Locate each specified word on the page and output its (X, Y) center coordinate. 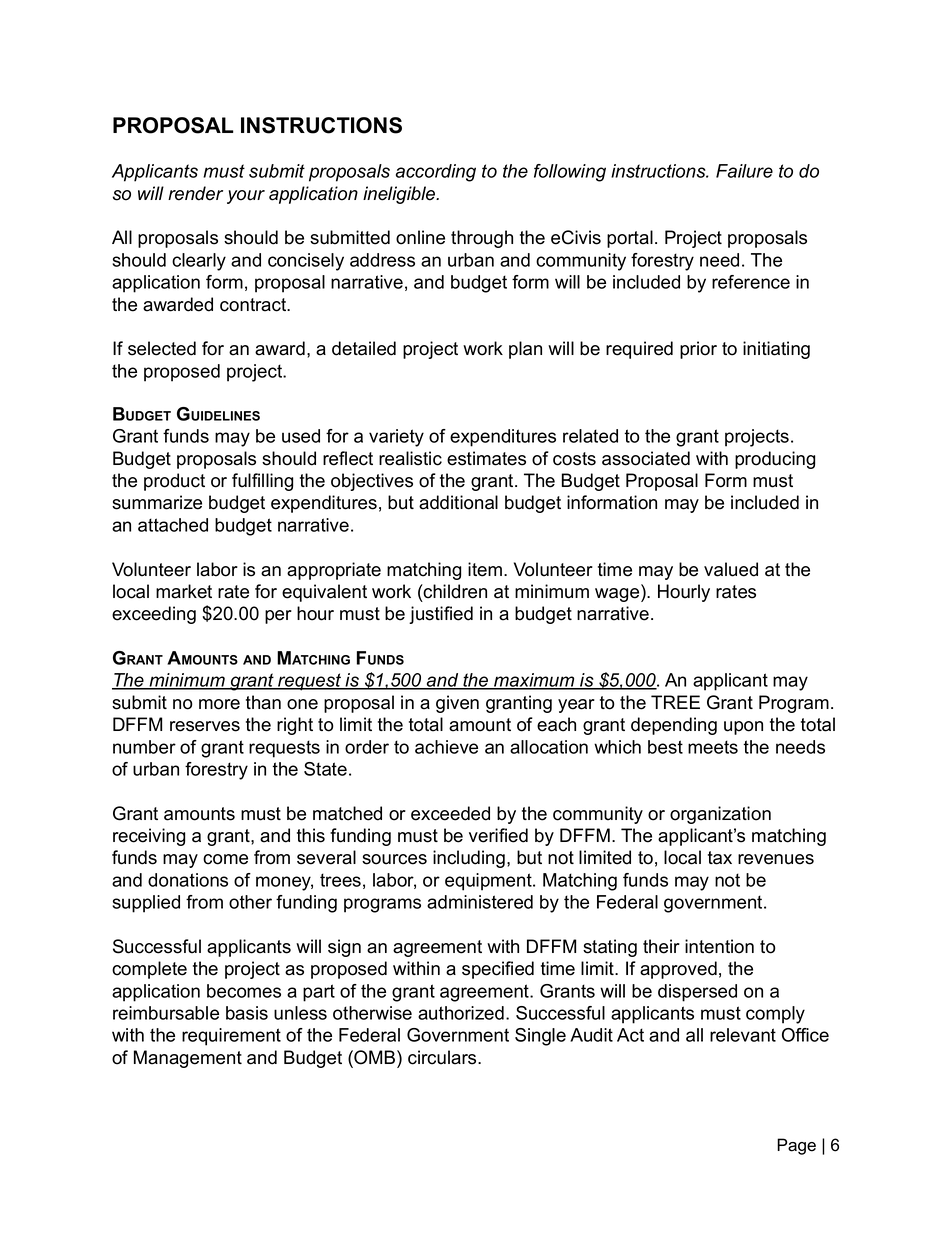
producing (775, 460)
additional (458, 502)
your (246, 197)
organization (720, 815)
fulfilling (262, 482)
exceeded (450, 813)
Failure (744, 171)
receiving (149, 837)
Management (188, 1059)
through (482, 239)
